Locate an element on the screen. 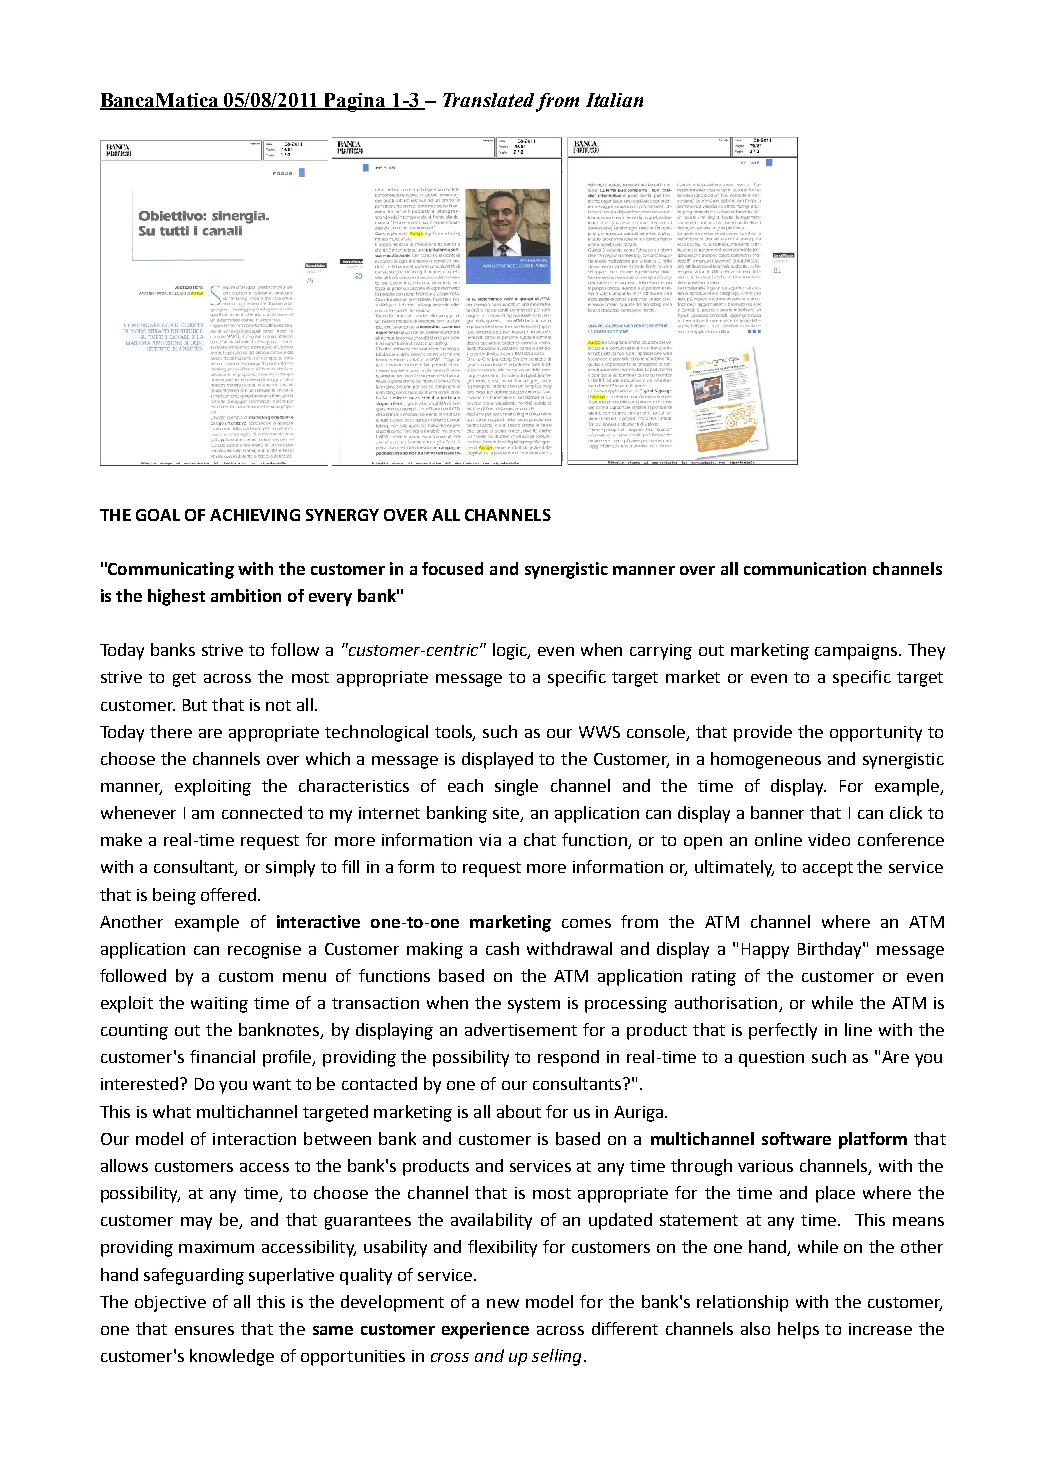 The height and width of the screenshot is (1479, 1045). Italian is located at coordinates (614, 100).
